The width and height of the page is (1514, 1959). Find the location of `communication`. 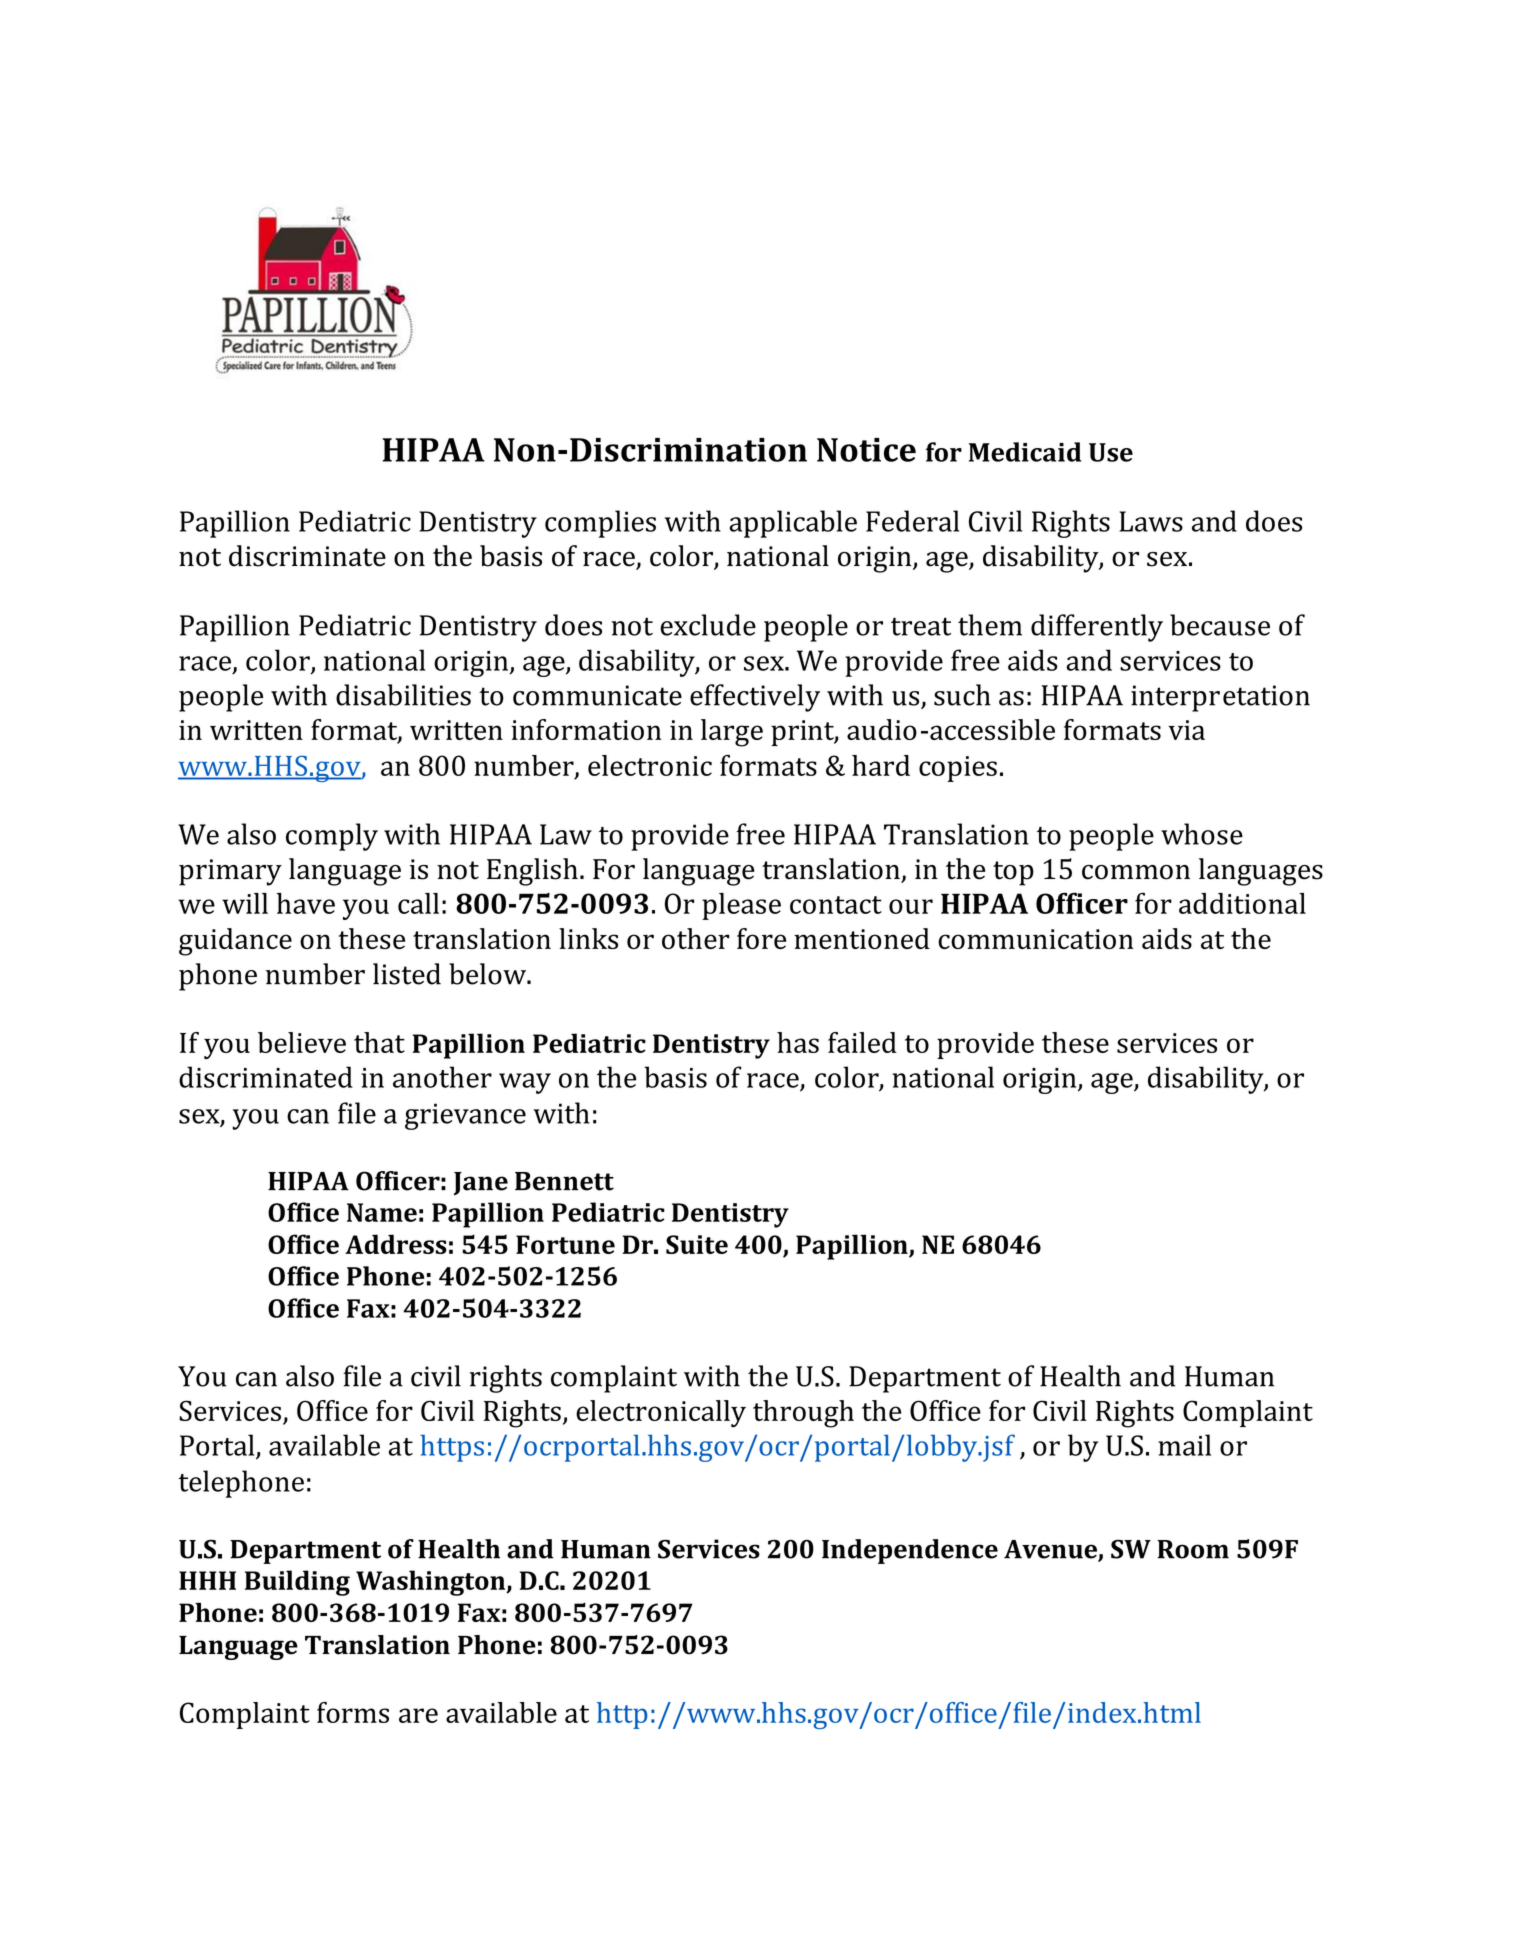

communication is located at coordinates (1036, 939).
